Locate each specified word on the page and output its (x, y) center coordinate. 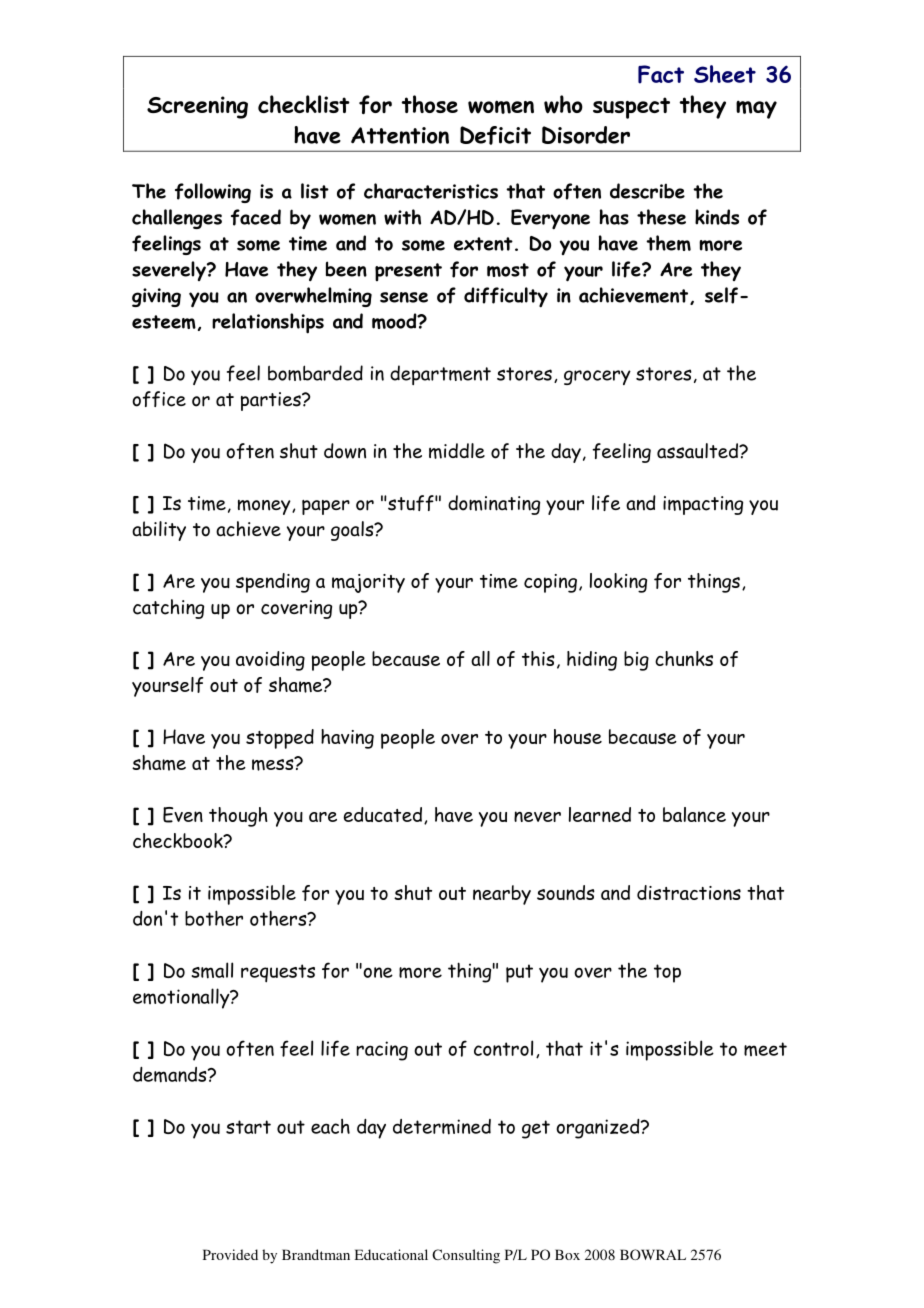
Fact (661, 74)
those (429, 104)
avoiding (270, 661)
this (538, 658)
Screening (197, 107)
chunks (684, 658)
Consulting (466, 1256)
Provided (230, 1254)
